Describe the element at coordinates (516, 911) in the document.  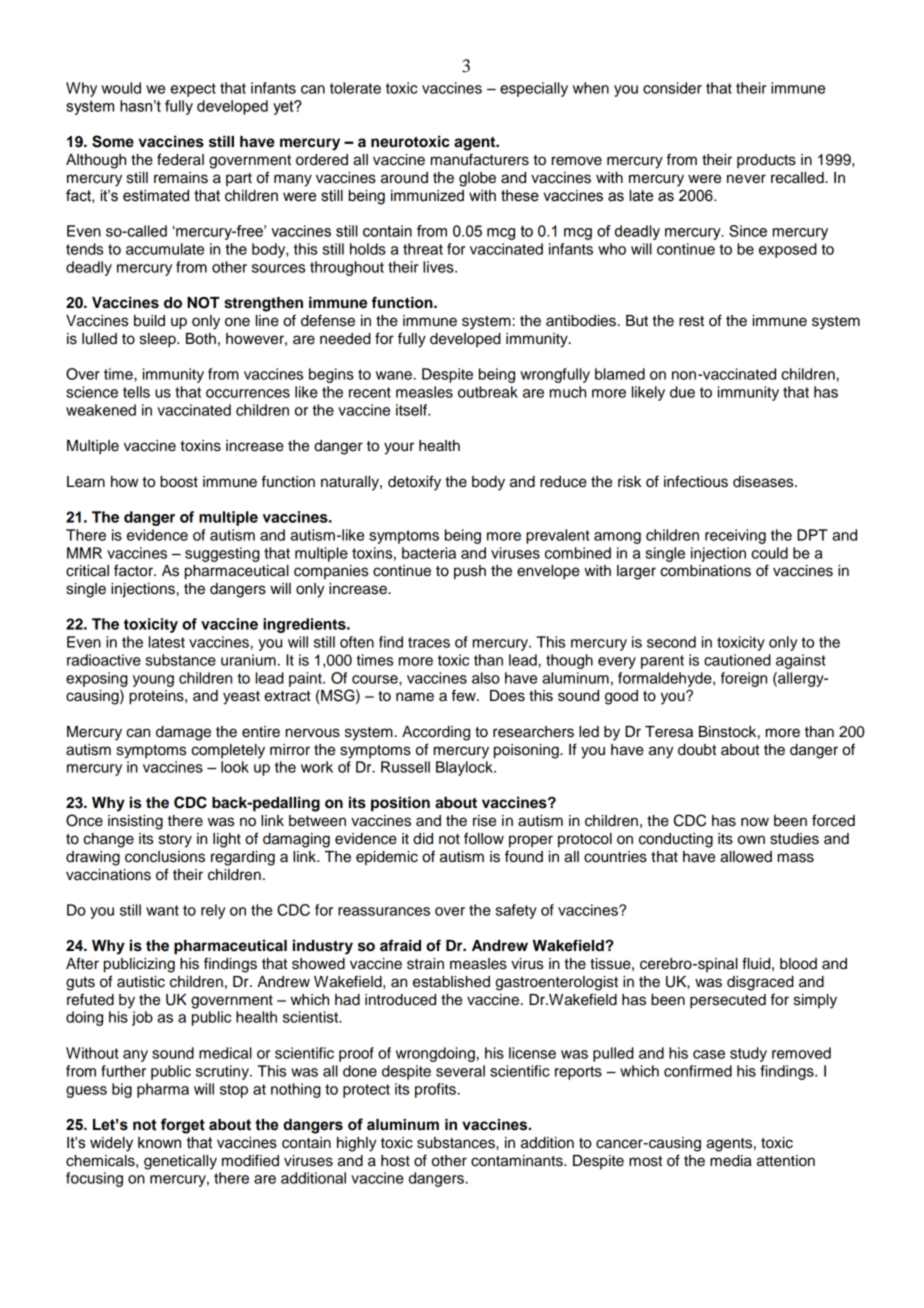
I see `safety` at that location.
